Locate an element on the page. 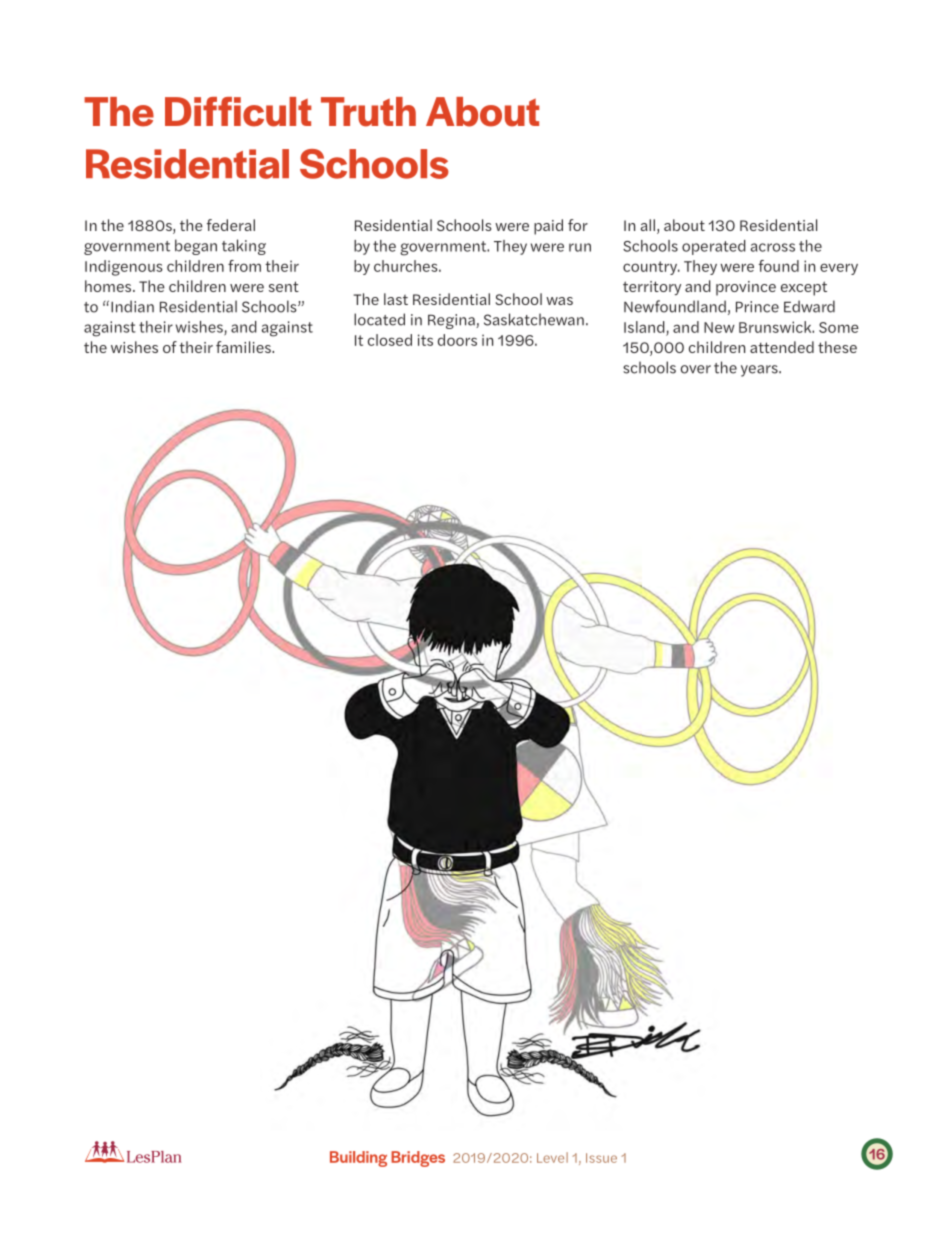  Building is located at coordinates (358, 1159).
